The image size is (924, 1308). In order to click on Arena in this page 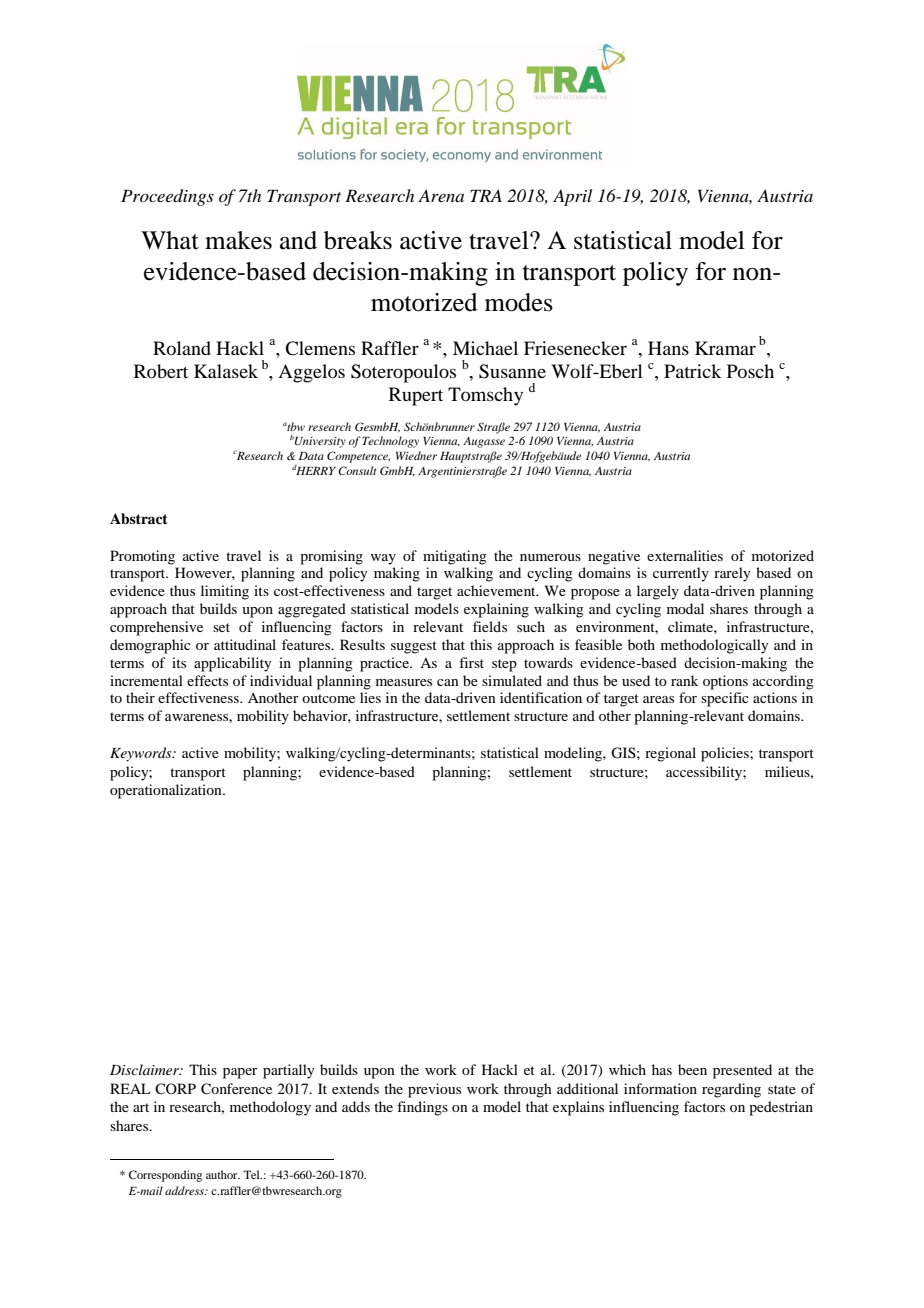, I will do `click(441, 195)`.
